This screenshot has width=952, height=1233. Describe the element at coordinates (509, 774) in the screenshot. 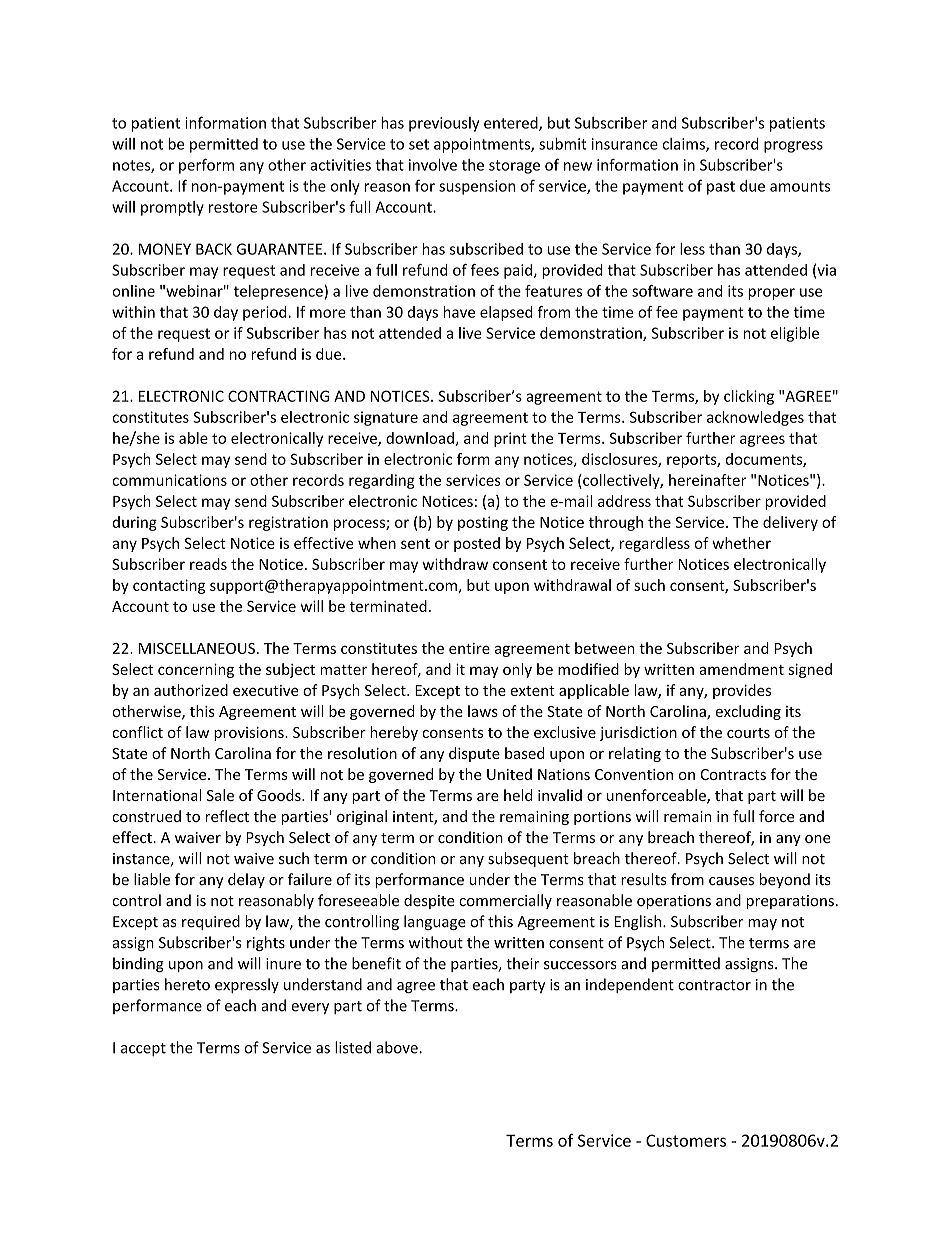

I see `United` at that location.
